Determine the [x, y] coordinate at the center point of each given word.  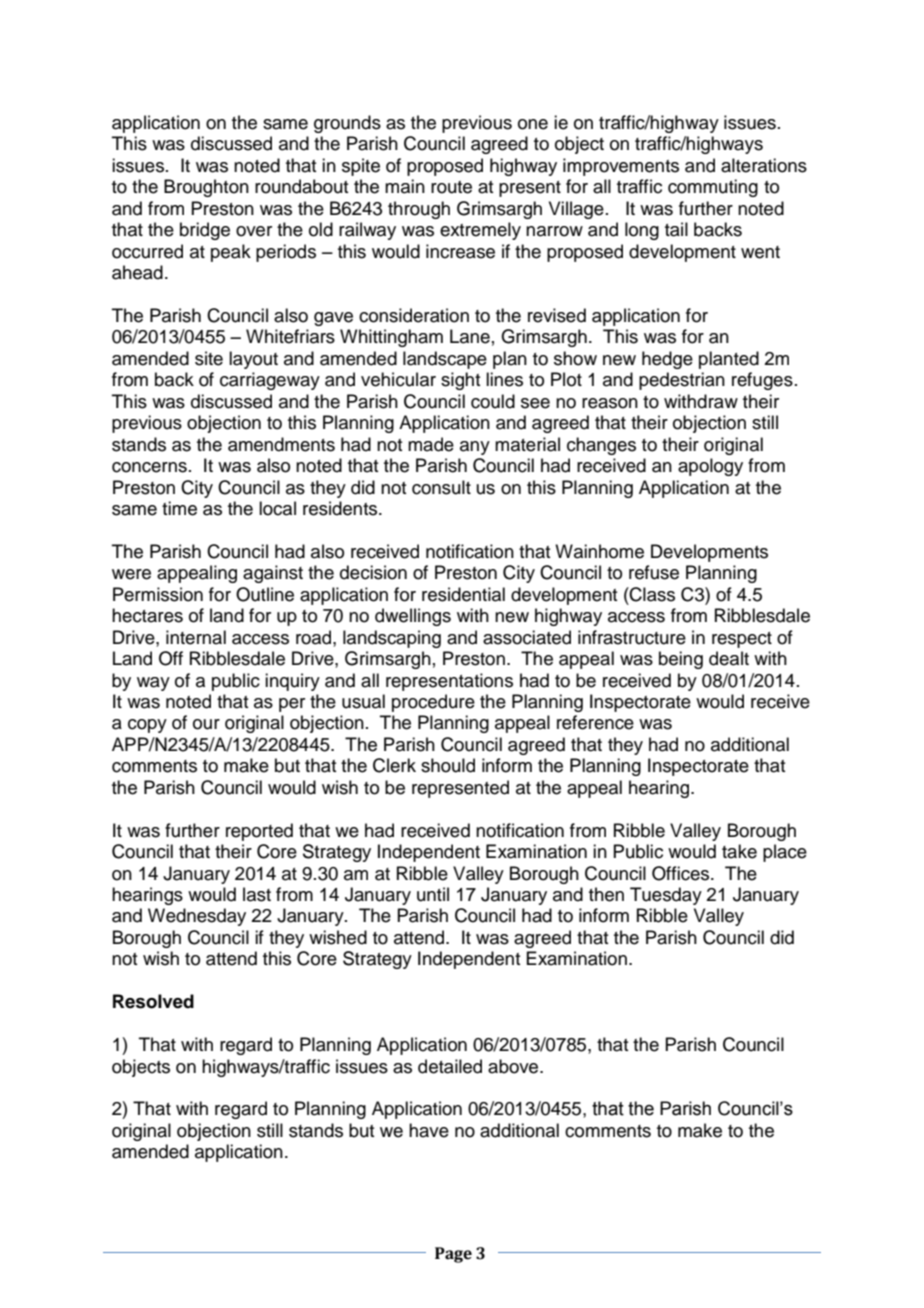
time [179, 508]
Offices [682, 873]
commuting [713, 188]
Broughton [206, 188]
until [433, 894]
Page [453, 1255]
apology [710, 467]
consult [441, 487]
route [451, 187]
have [429, 1130]
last [257, 894]
